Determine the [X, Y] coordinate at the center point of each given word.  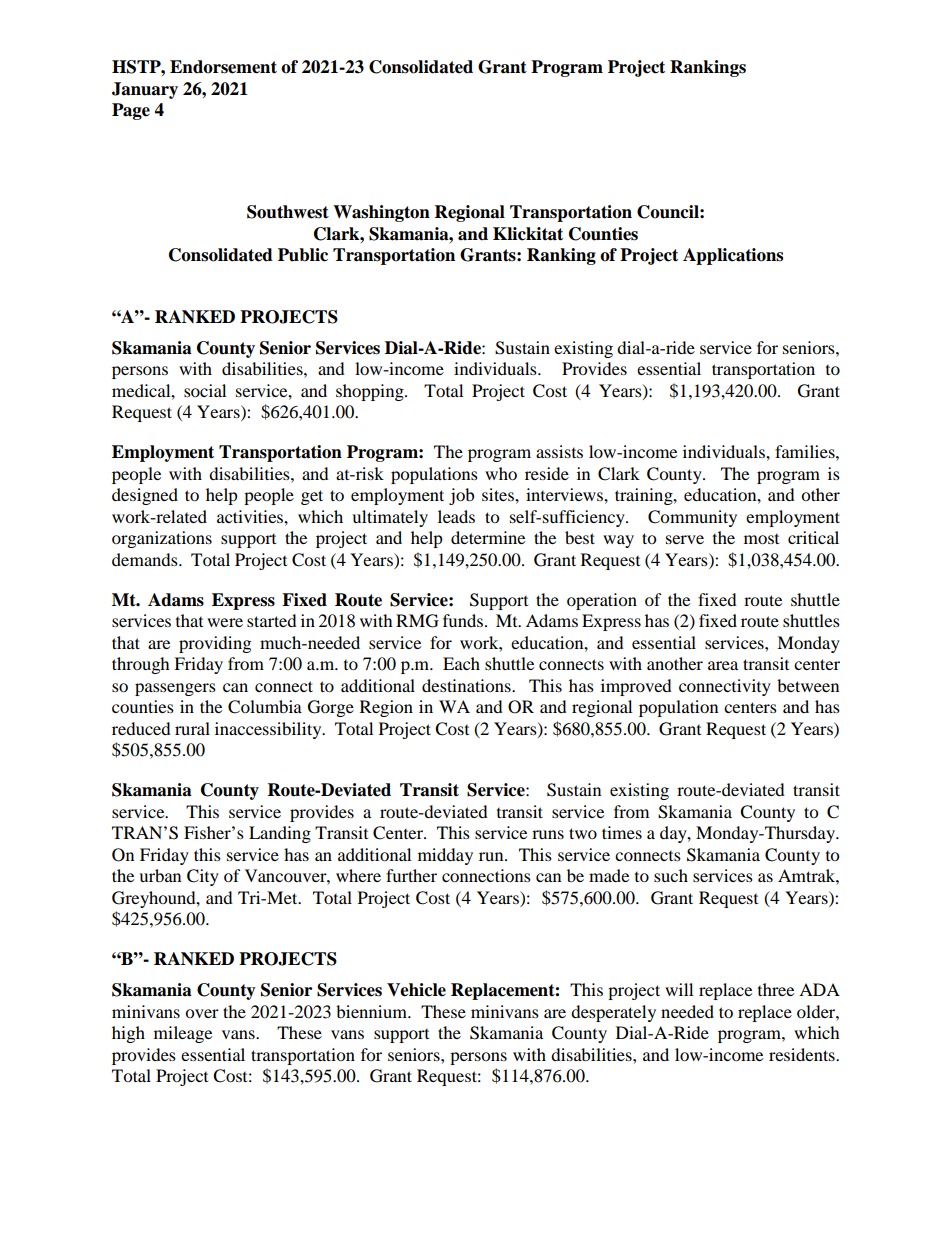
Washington [381, 213]
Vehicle [416, 990]
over [202, 1013]
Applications [733, 256]
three [776, 989]
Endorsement [223, 67]
